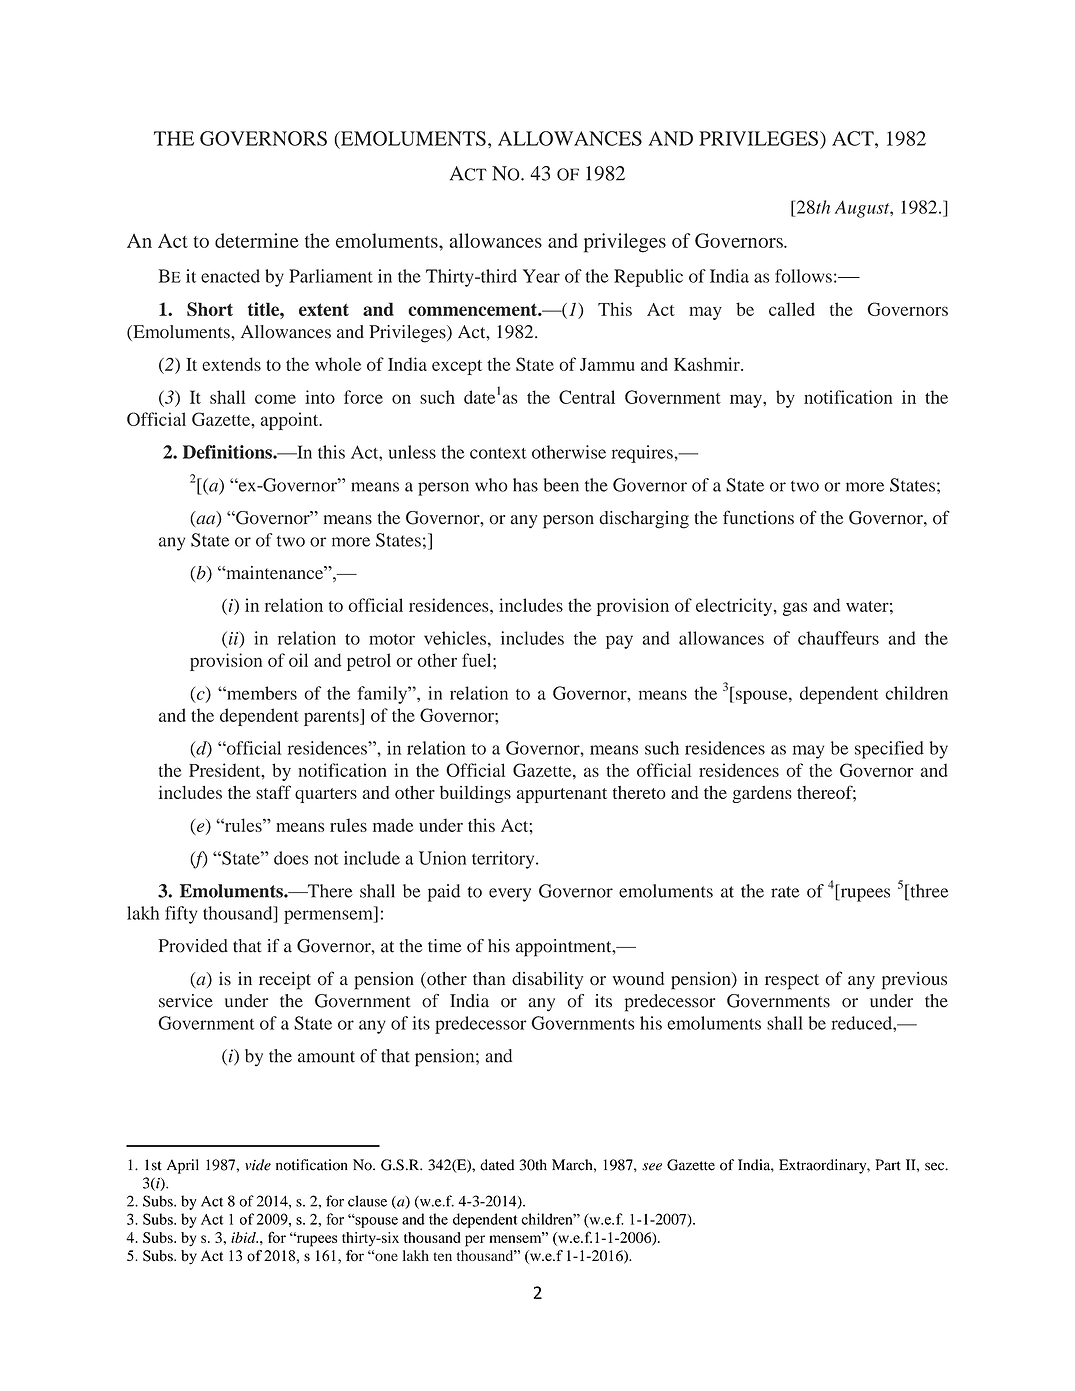 This image has height=1391, width=1075. Describe the element at coordinates (888, 1165) in the image. I see `Part` at that location.
